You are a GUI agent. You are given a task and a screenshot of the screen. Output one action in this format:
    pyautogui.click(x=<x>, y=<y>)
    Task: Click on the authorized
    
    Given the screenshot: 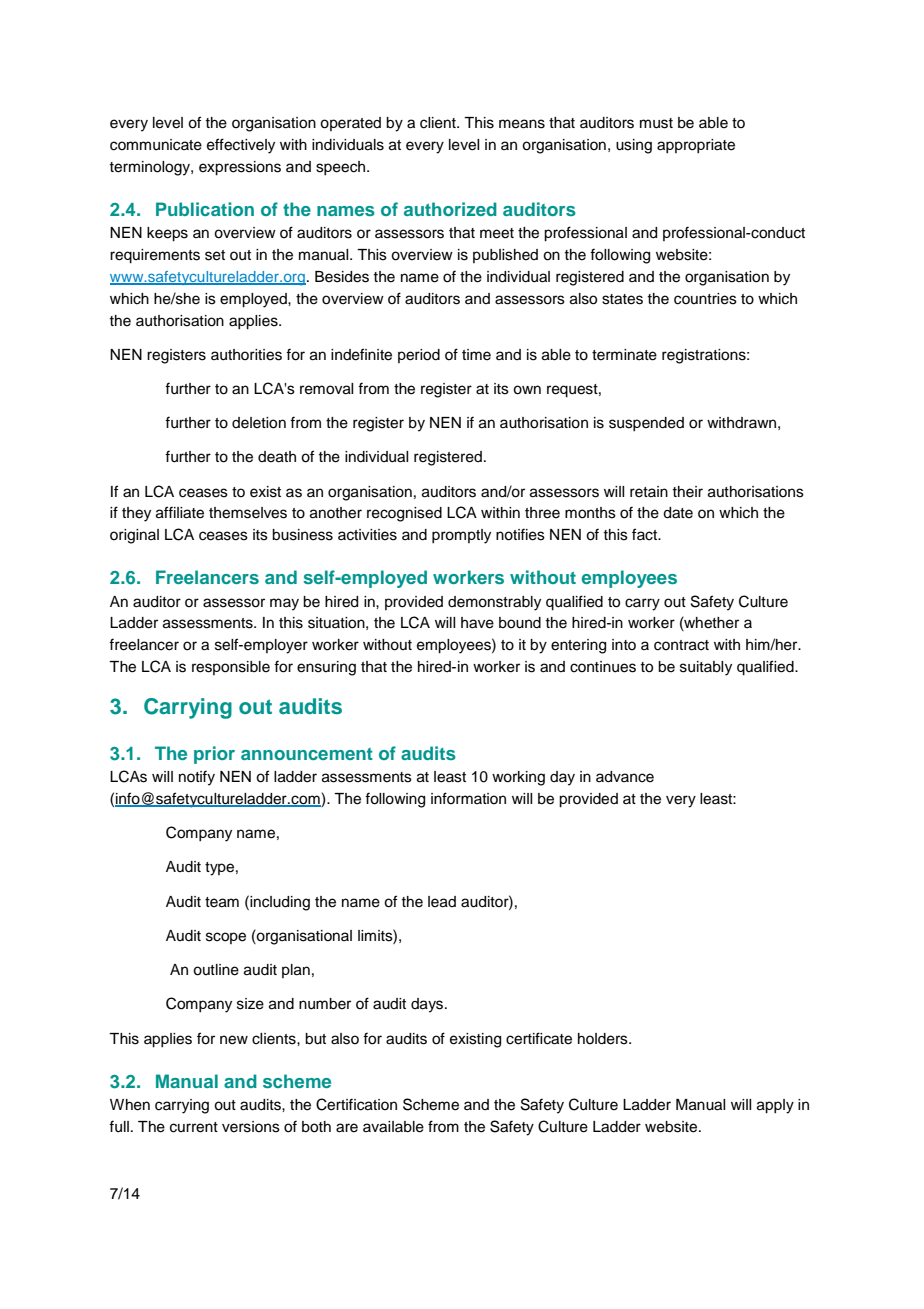 What is the action you would take?
    pyautogui.click(x=450, y=209)
